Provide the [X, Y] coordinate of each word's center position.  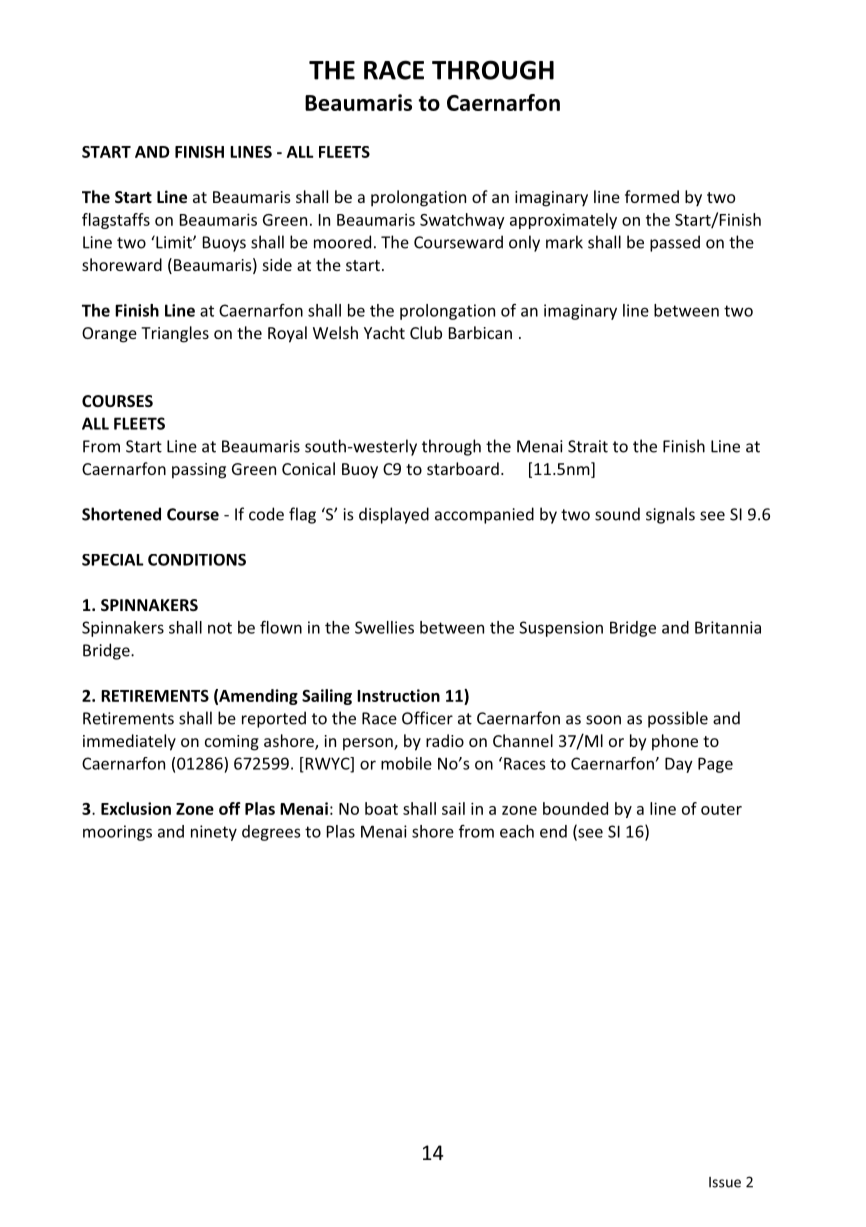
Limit [174, 242]
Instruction [398, 695]
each [517, 831]
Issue [725, 1182]
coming [232, 743]
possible [678, 719]
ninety [214, 833]
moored [342, 242]
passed [675, 243]
